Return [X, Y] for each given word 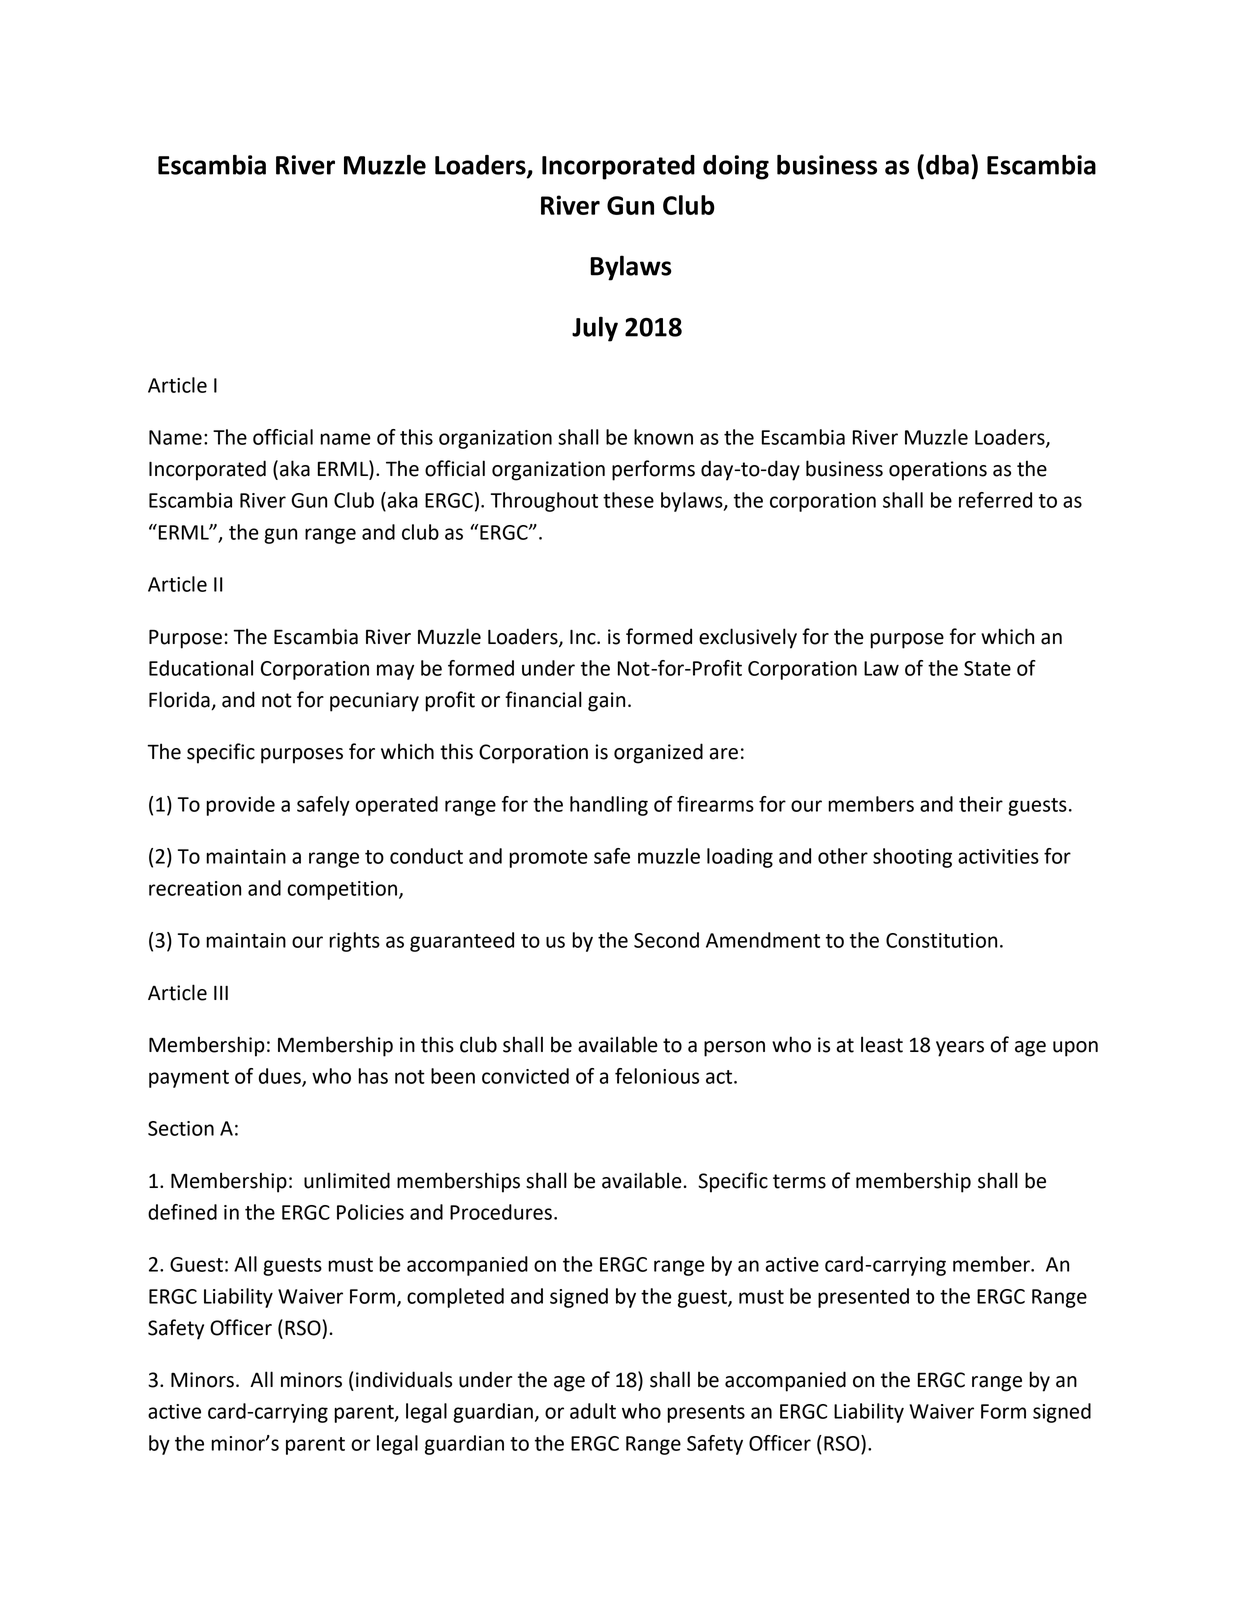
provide [240, 806]
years [960, 1049]
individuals [404, 1379]
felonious [657, 1076]
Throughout [544, 502]
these [628, 500]
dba [947, 164]
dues [281, 1077]
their [981, 804]
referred [995, 500]
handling [609, 806]
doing [736, 167]
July [595, 329]
